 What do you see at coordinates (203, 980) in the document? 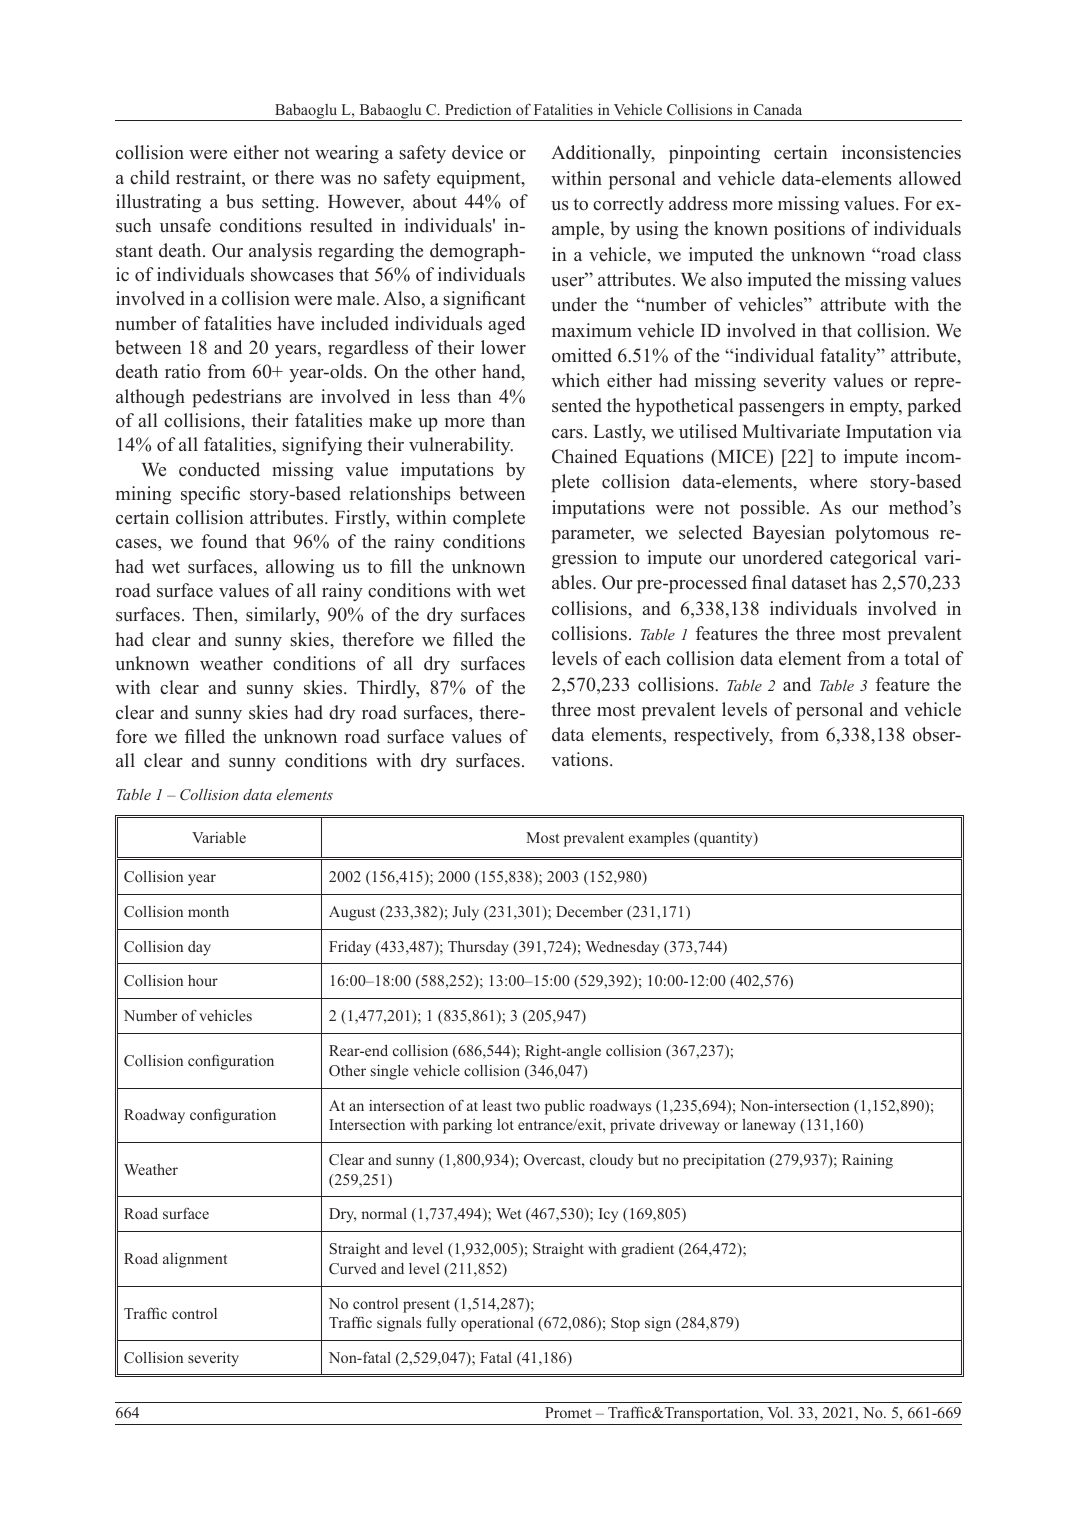
I see `hour` at bounding box center [203, 980].
